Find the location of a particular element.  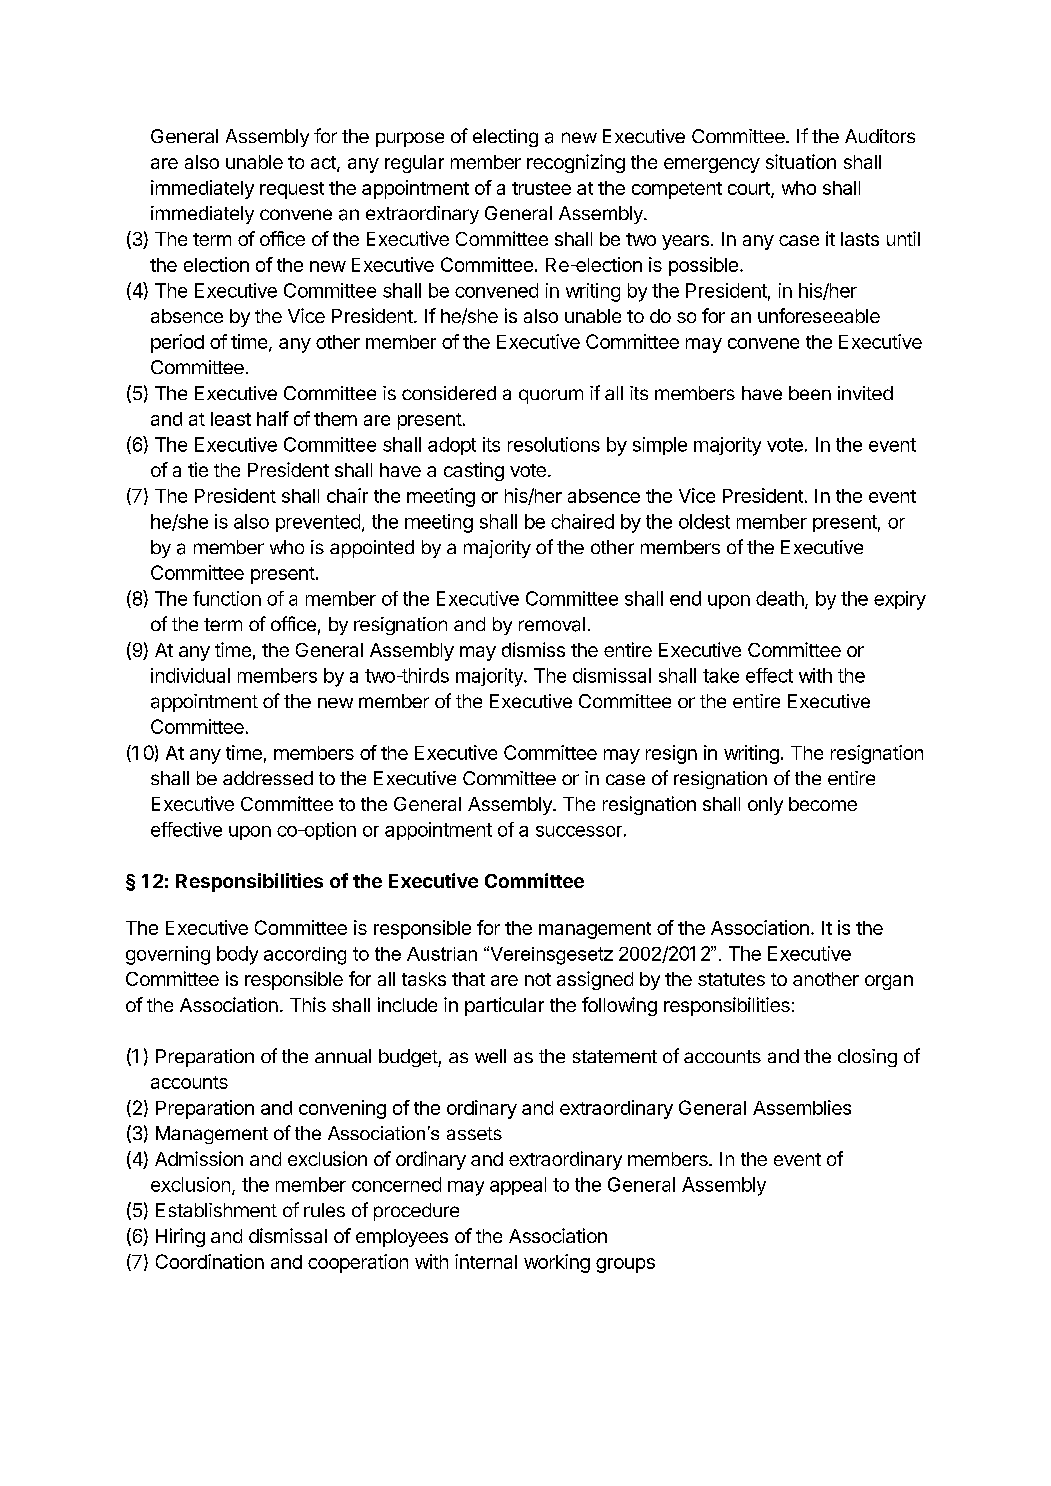

function is located at coordinates (227, 598).
